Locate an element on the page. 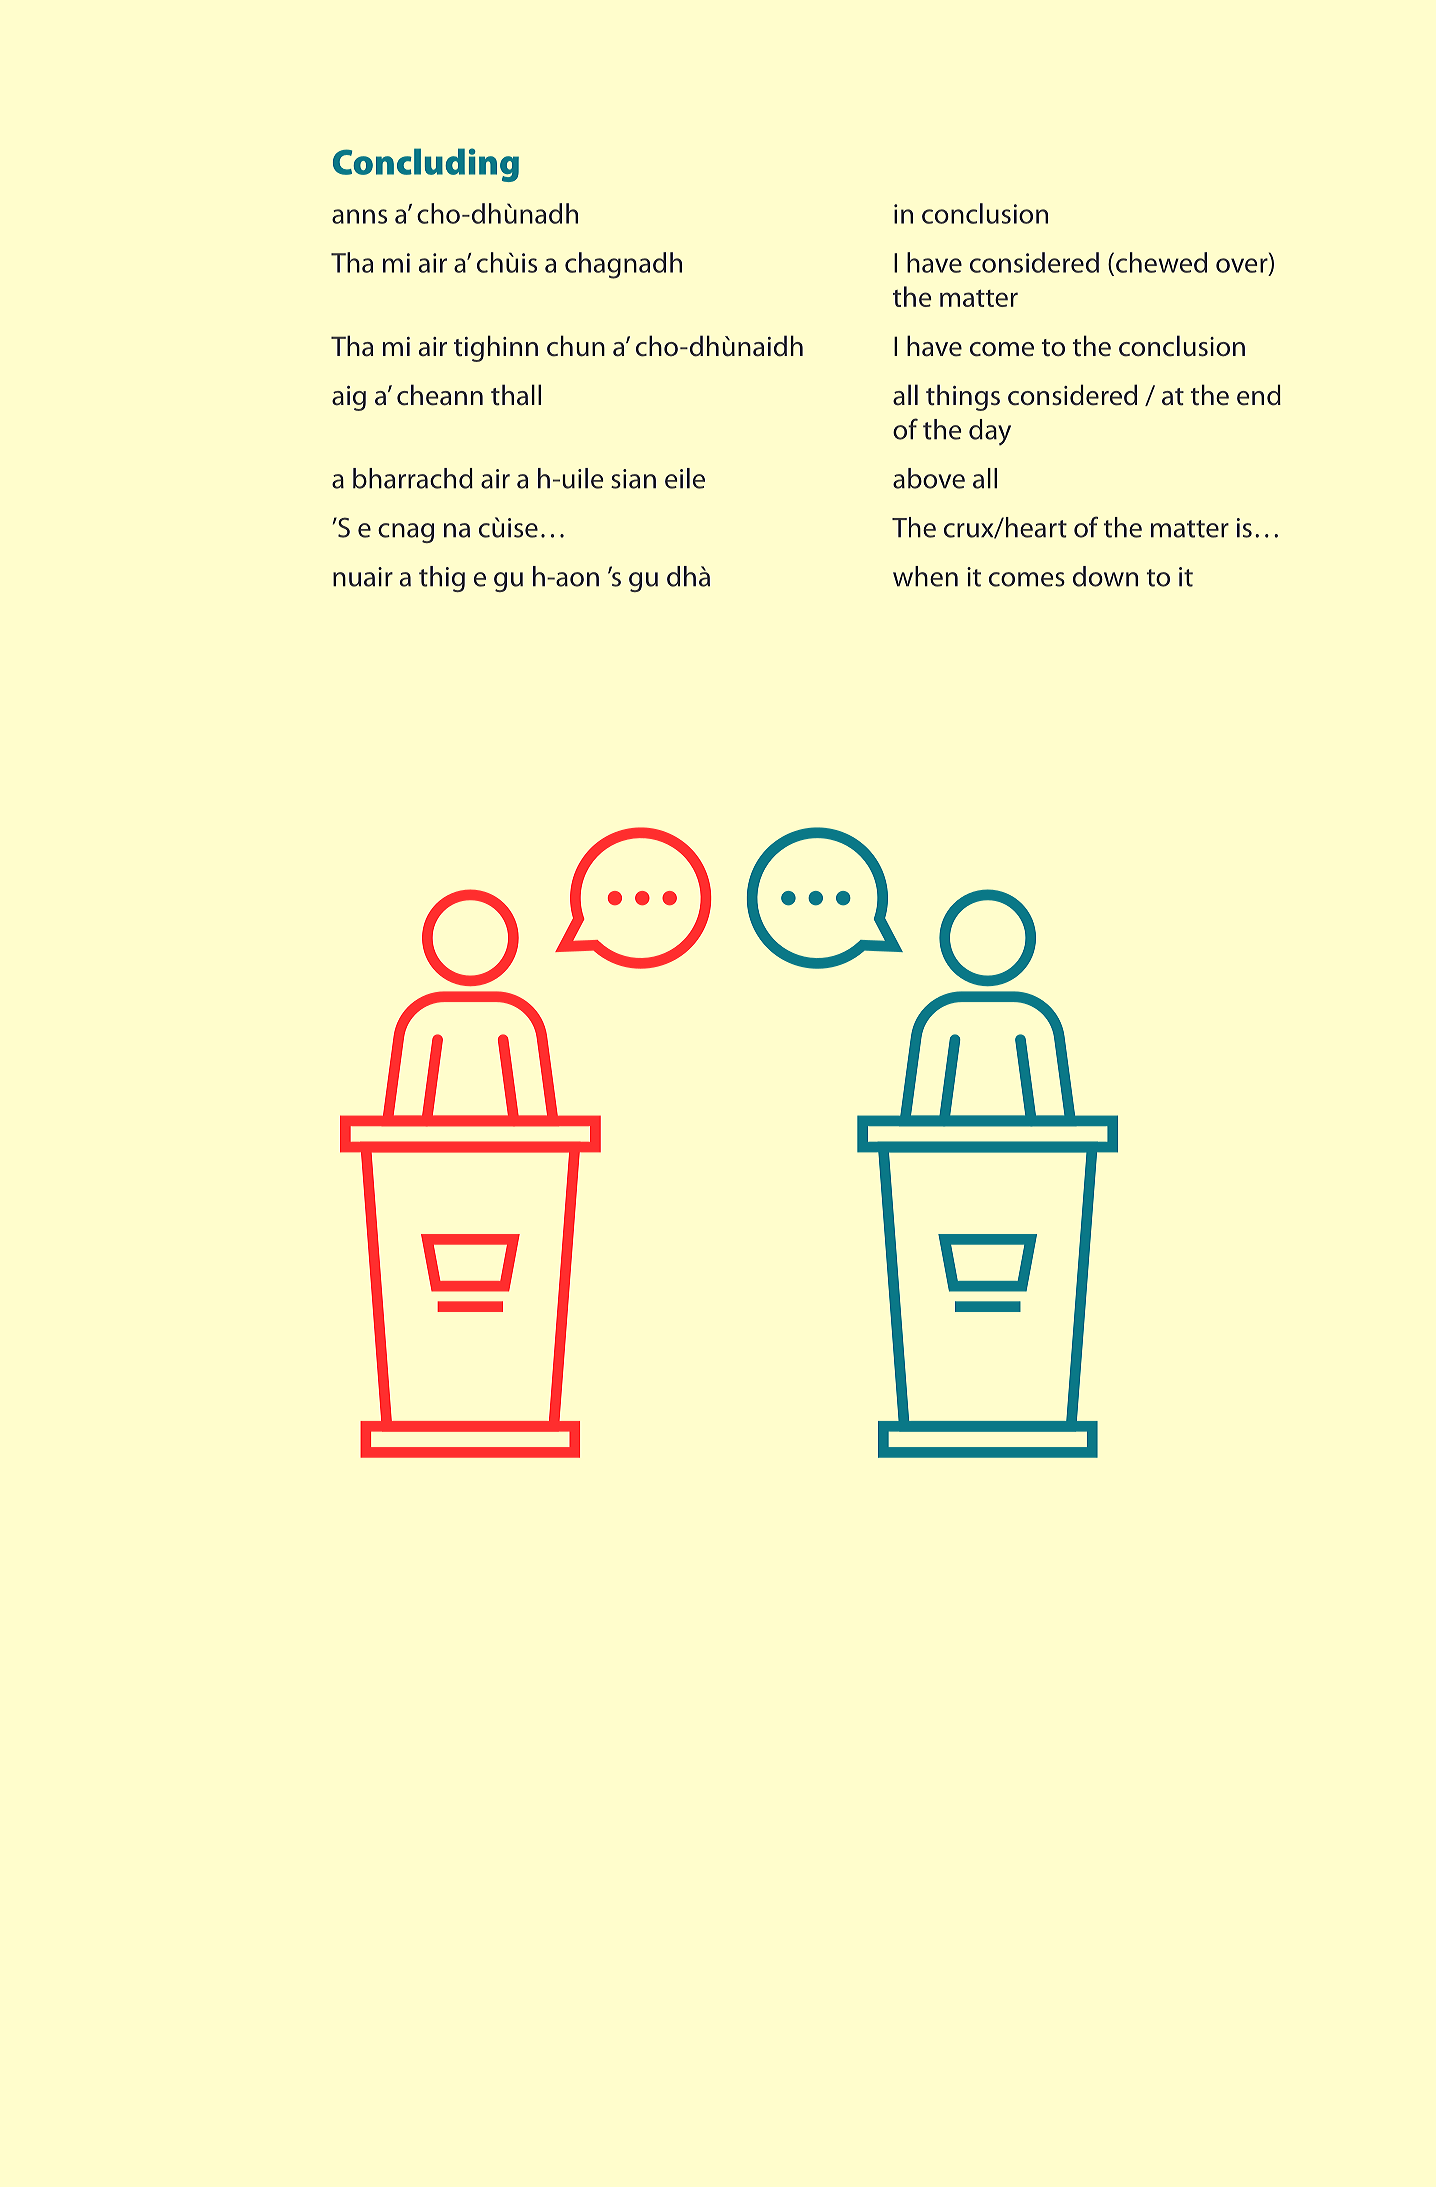 The image size is (1436, 2187). chewed is located at coordinates (1161, 262).
